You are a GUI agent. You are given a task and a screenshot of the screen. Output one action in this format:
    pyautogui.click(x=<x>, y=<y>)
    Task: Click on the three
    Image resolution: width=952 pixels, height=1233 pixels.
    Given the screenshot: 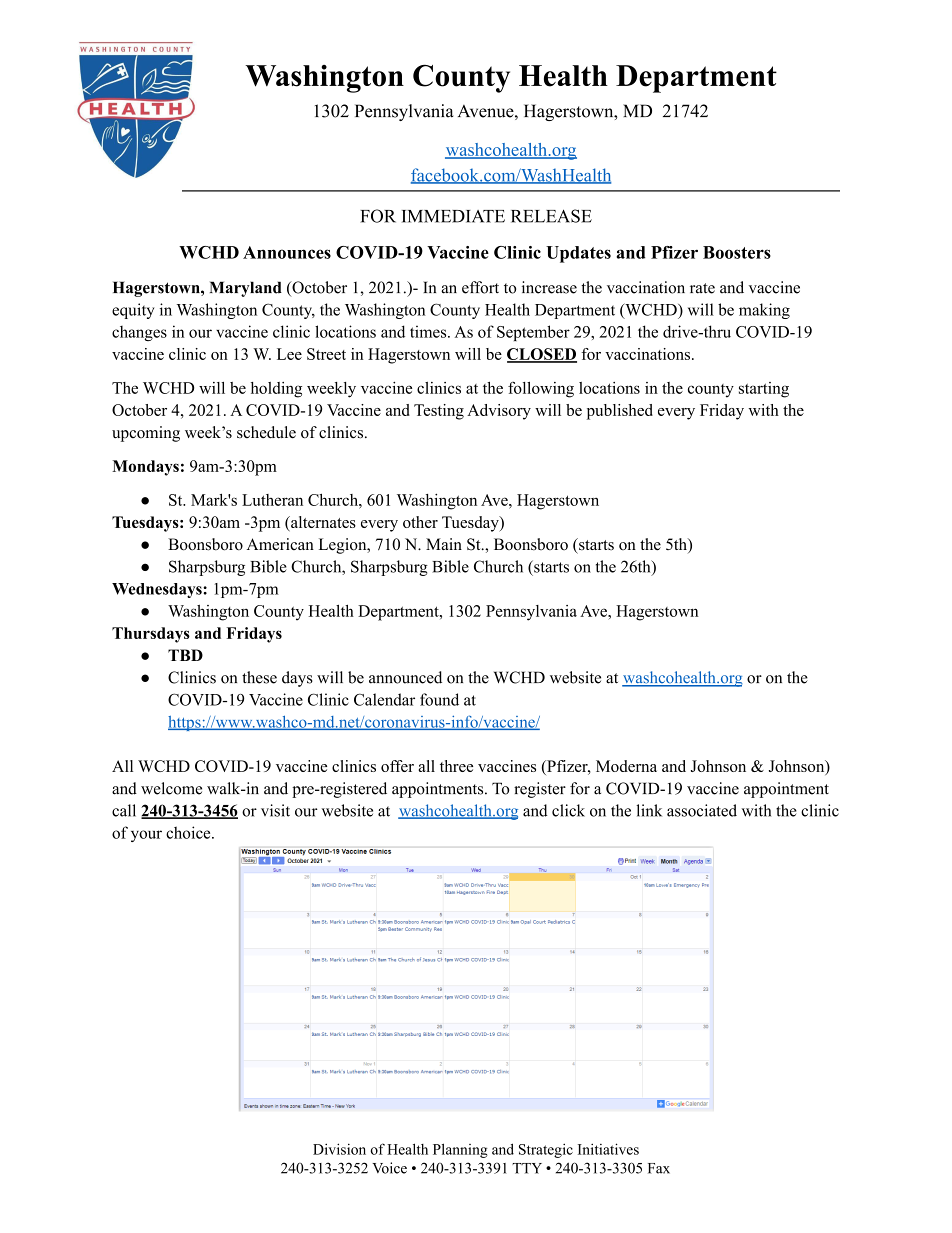 What is the action you would take?
    pyautogui.click(x=456, y=766)
